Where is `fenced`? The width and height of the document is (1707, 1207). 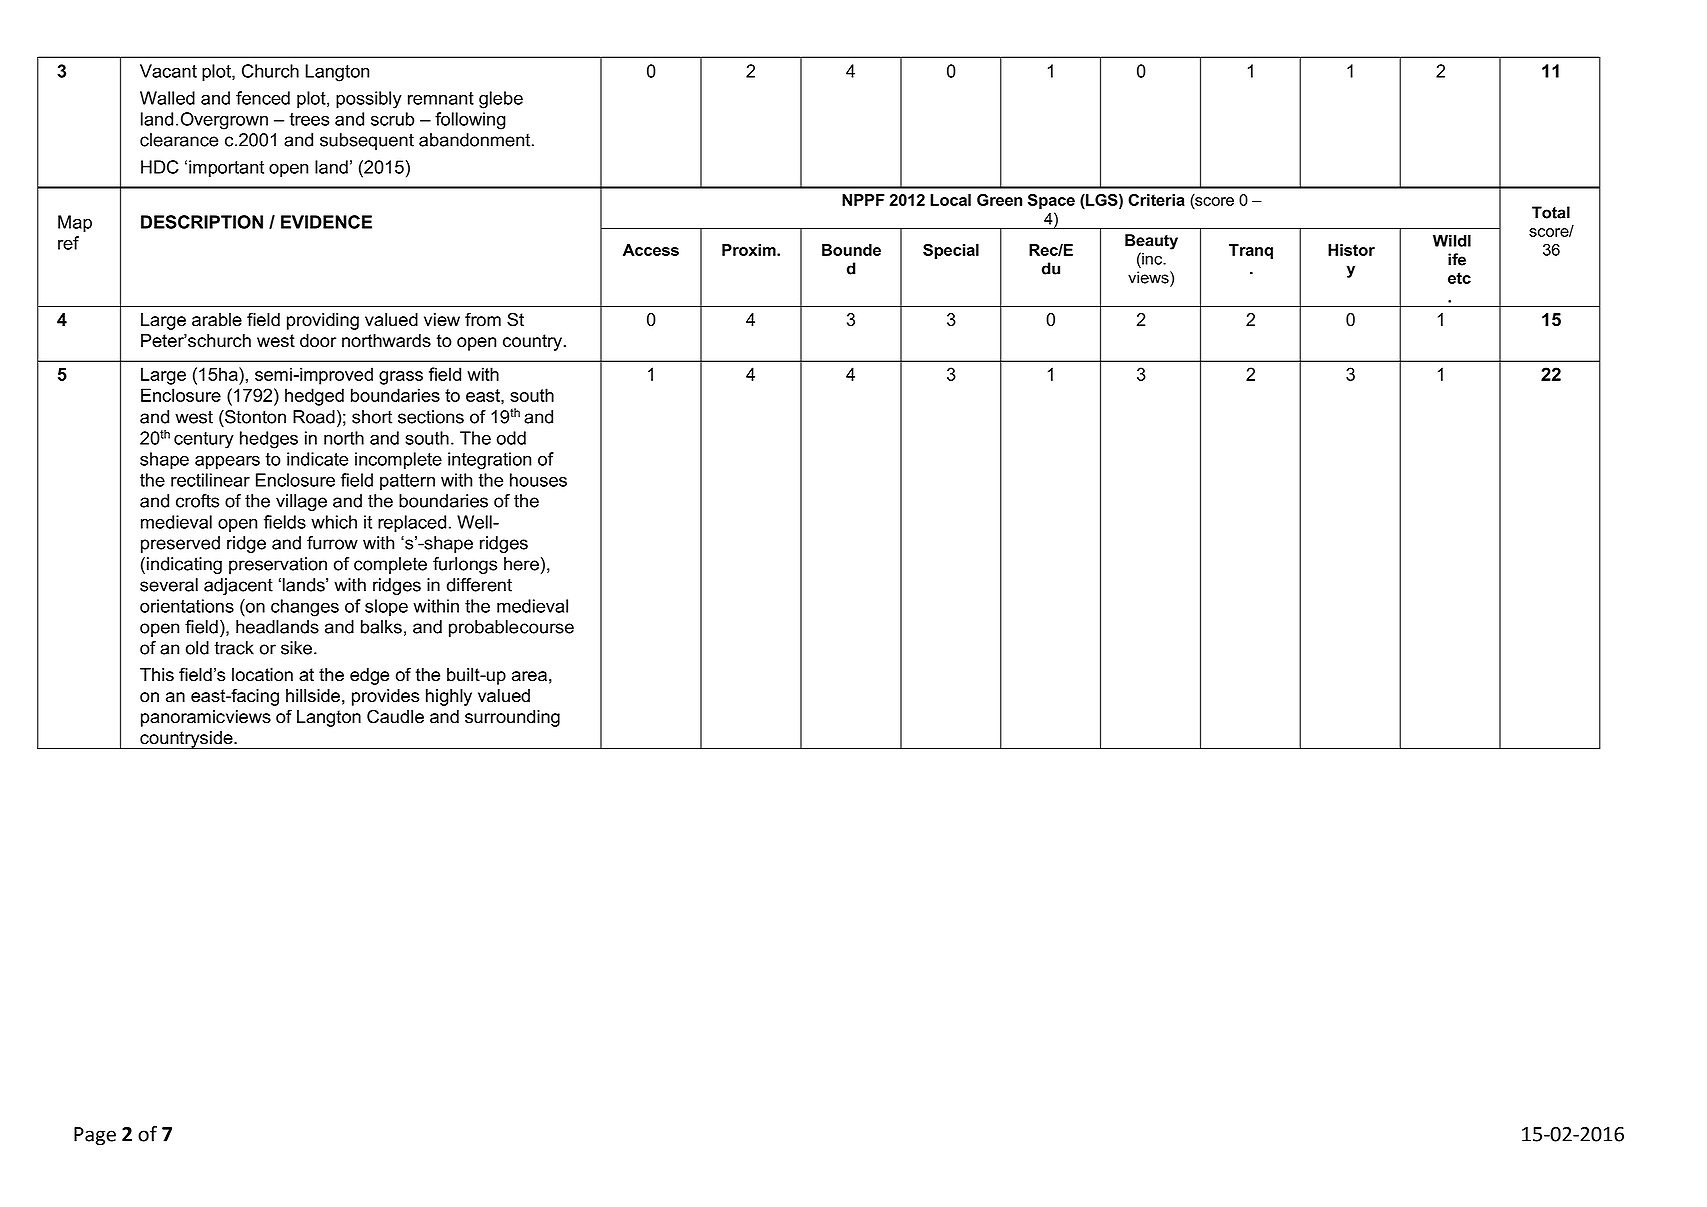
fenced is located at coordinates (263, 98).
